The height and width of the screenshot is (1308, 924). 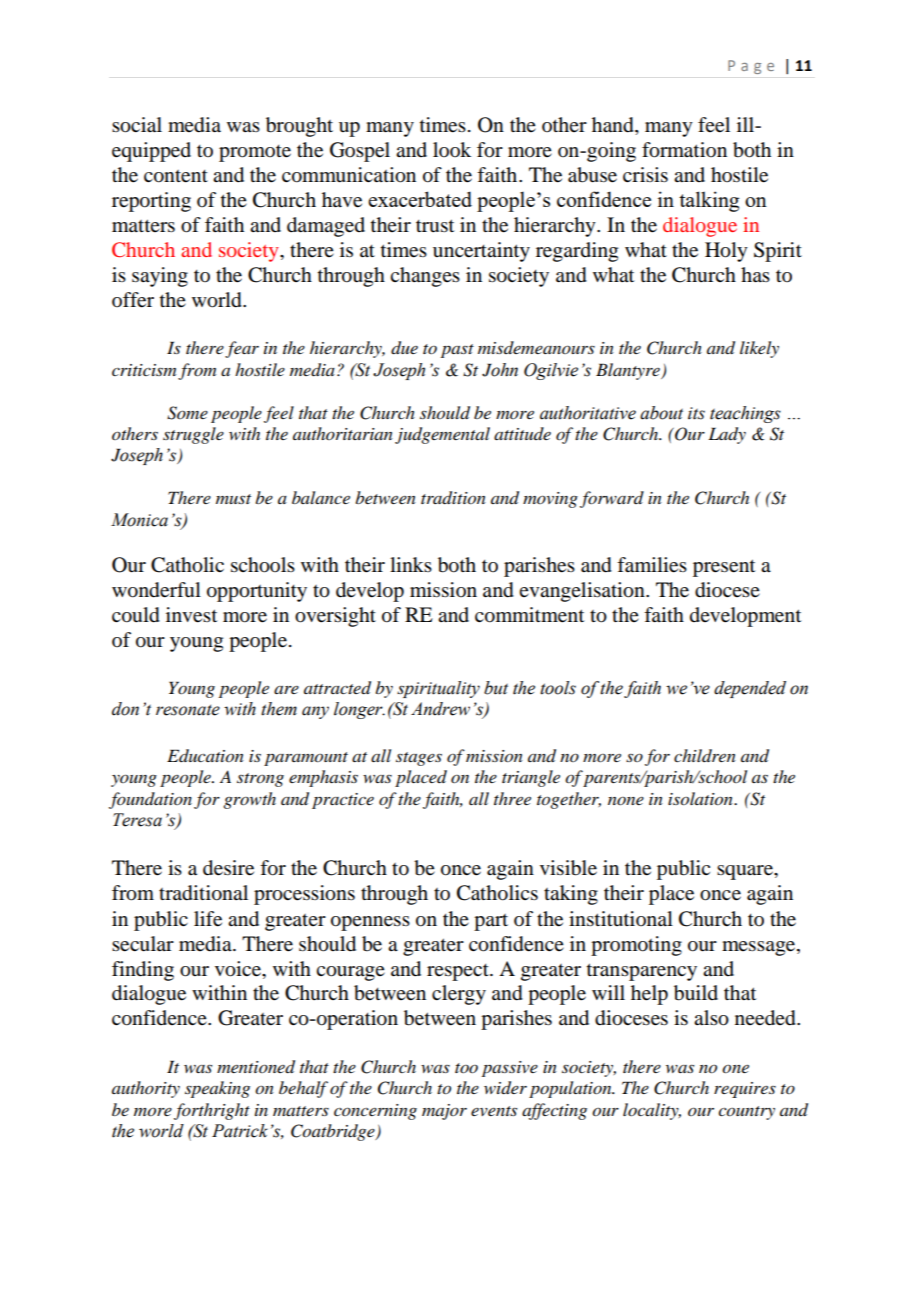 What do you see at coordinates (217, 1089) in the screenshot?
I see `speaking` at bounding box center [217, 1089].
